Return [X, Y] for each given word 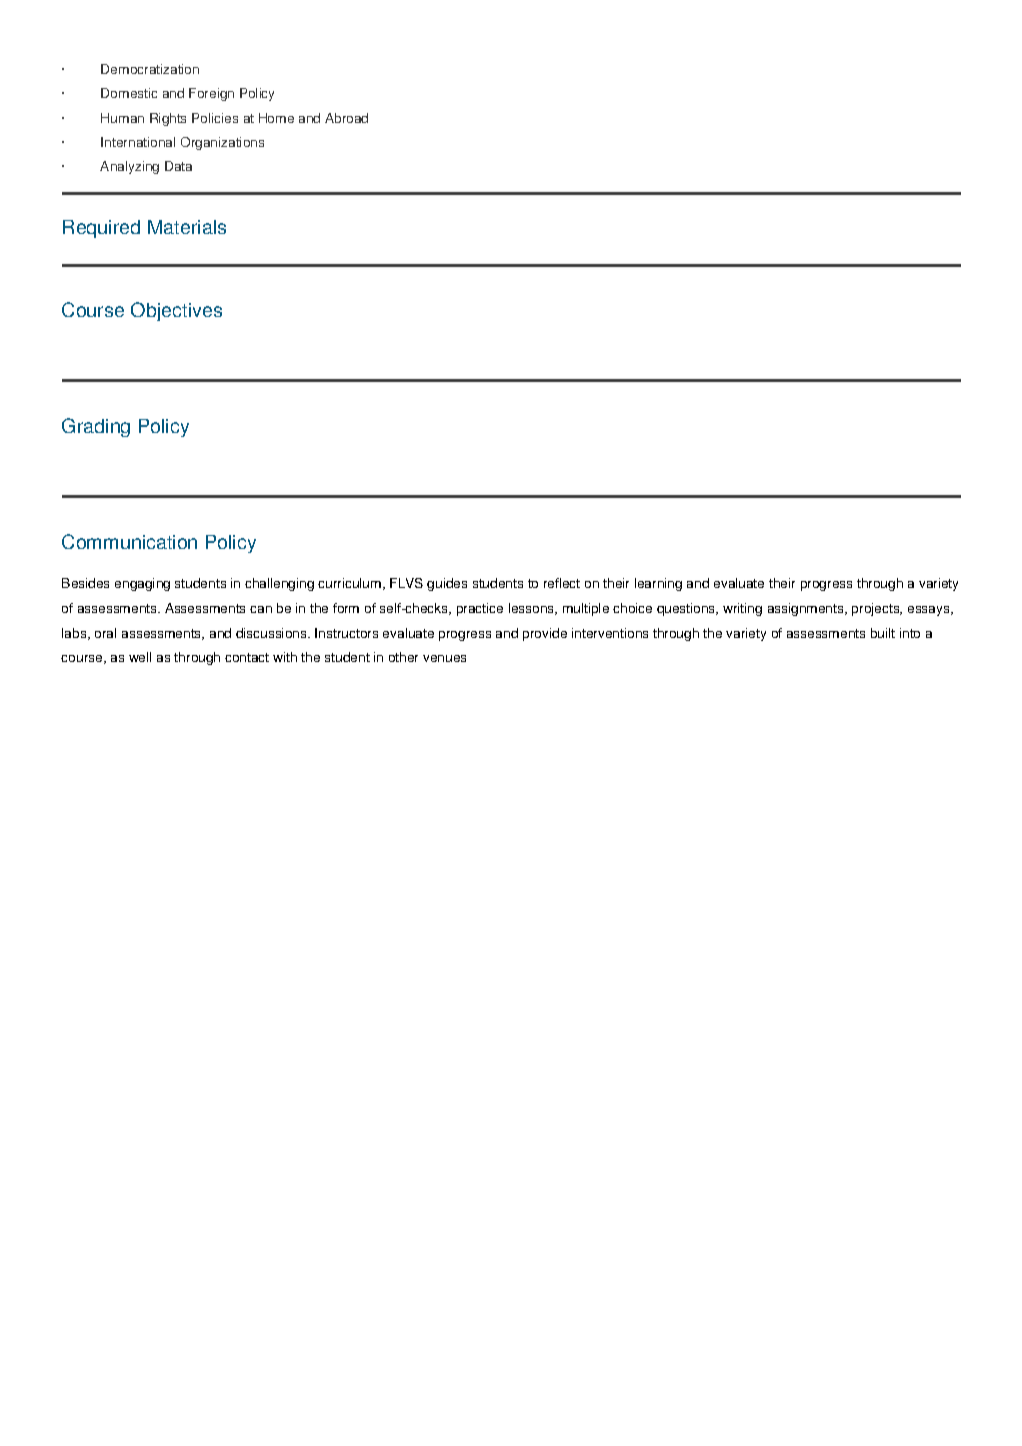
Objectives [176, 311]
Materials [187, 227]
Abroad [346, 118]
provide [545, 634]
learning [658, 584]
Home [276, 118]
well [140, 657]
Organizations [222, 143]
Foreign [211, 94]
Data [178, 166]
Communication [129, 541]
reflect [562, 583]
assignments [807, 609]
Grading [96, 427]
